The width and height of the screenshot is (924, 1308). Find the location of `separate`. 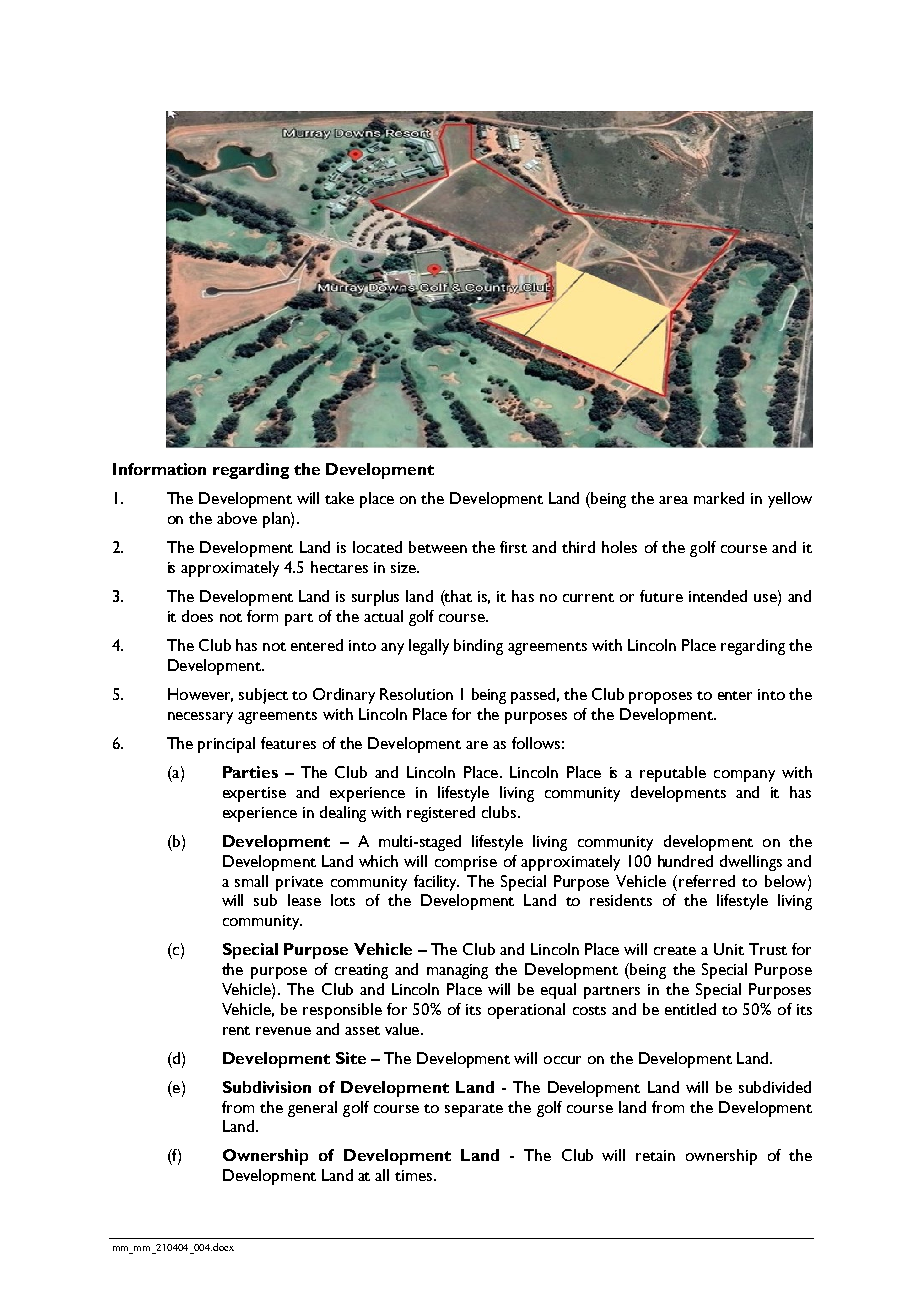

separate is located at coordinates (474, 1110).
